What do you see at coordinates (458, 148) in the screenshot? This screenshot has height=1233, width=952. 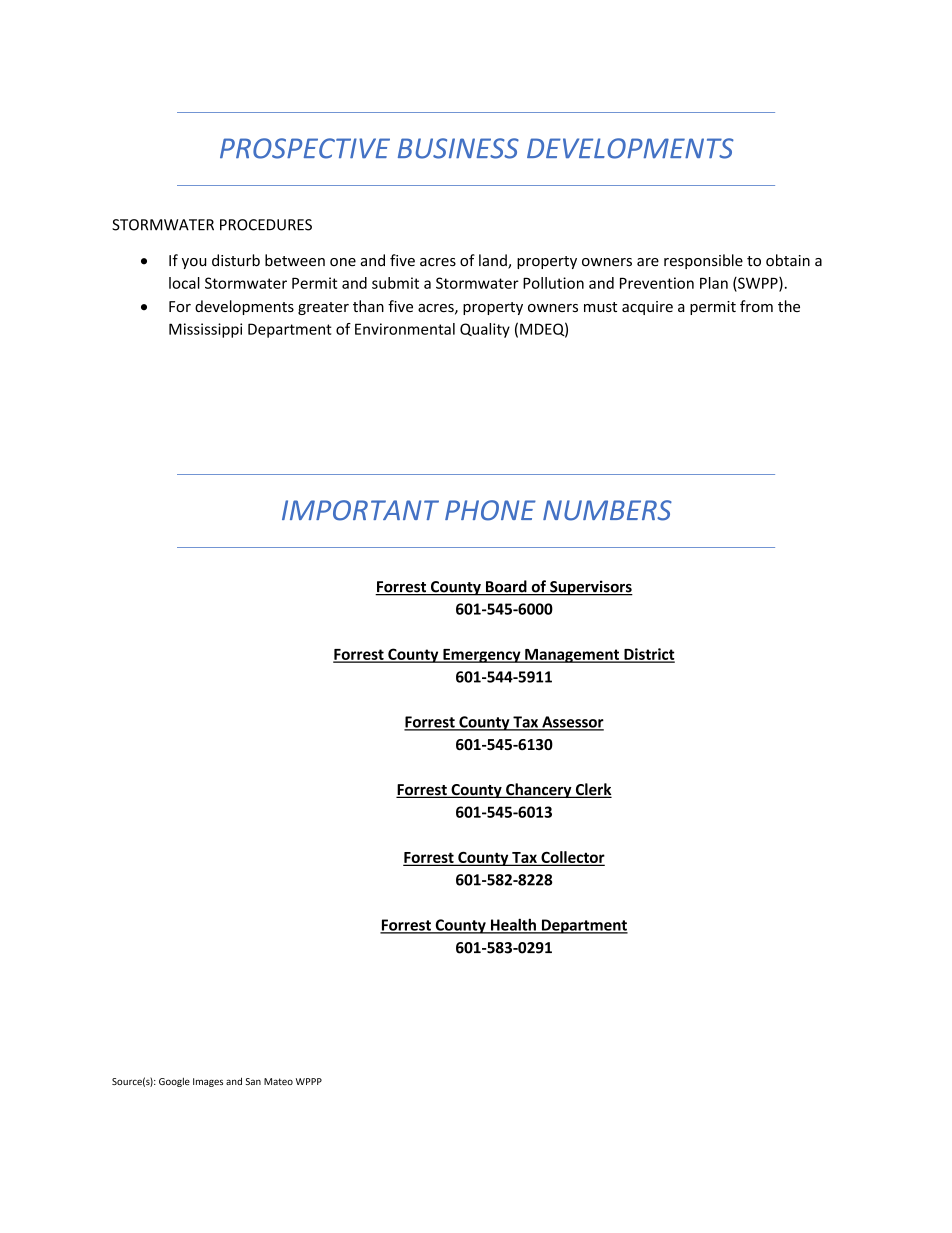 I see `BUSINESS` at bounding box center [458, 148].
